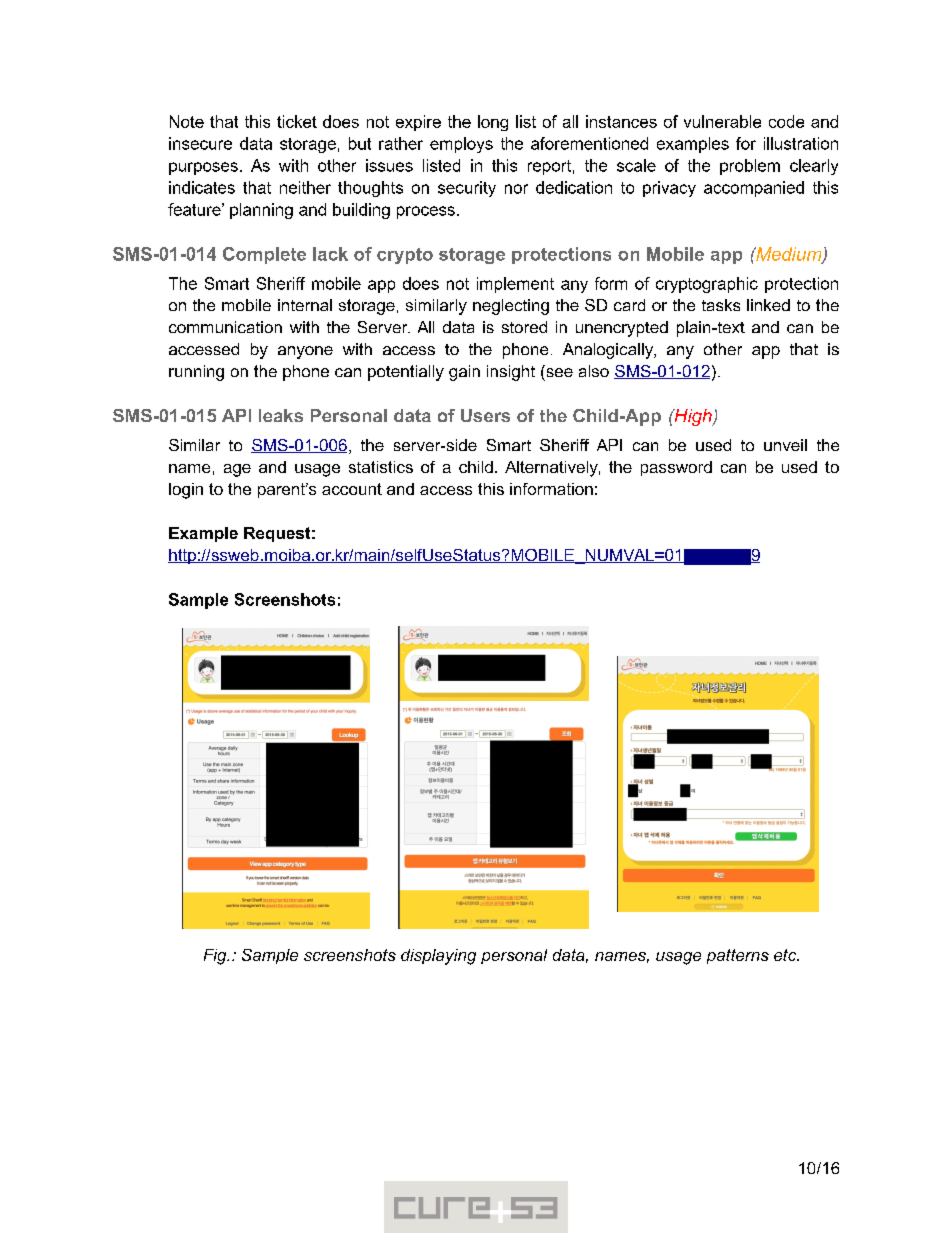  What do you see at coordinates (676, 468) in the screenshot?
I see `password` at bounding box center [676, 468].
